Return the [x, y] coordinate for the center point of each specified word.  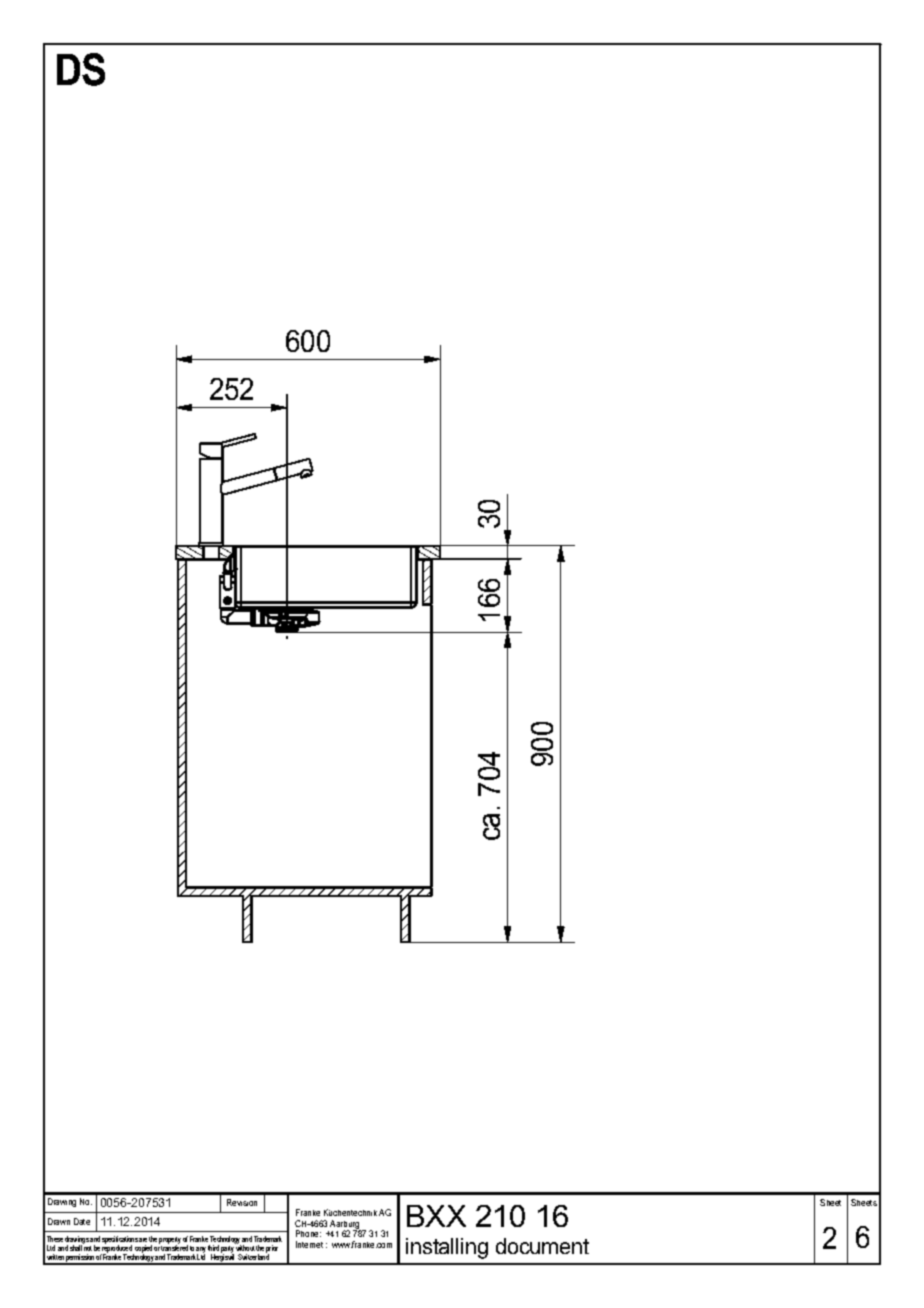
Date [82, 1221]
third [213, 1248]
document [542, 1246]
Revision [242, 1202]
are [143, 1240]
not [87, 1247]
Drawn [59, 1221]
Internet [309, 1244]
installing [447, 1248]
